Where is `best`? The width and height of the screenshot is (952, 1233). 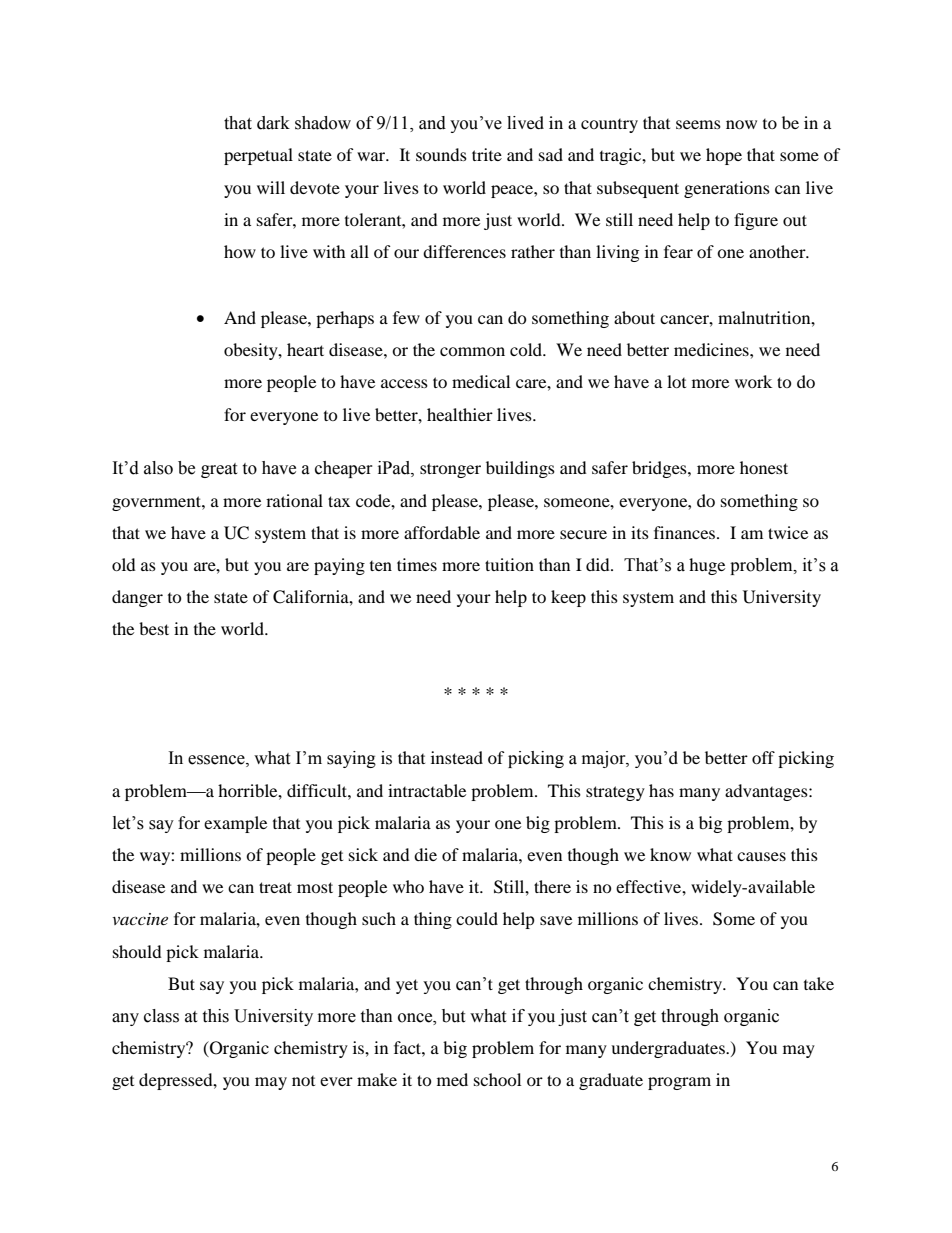 best is located at coordinates (154, 628).
